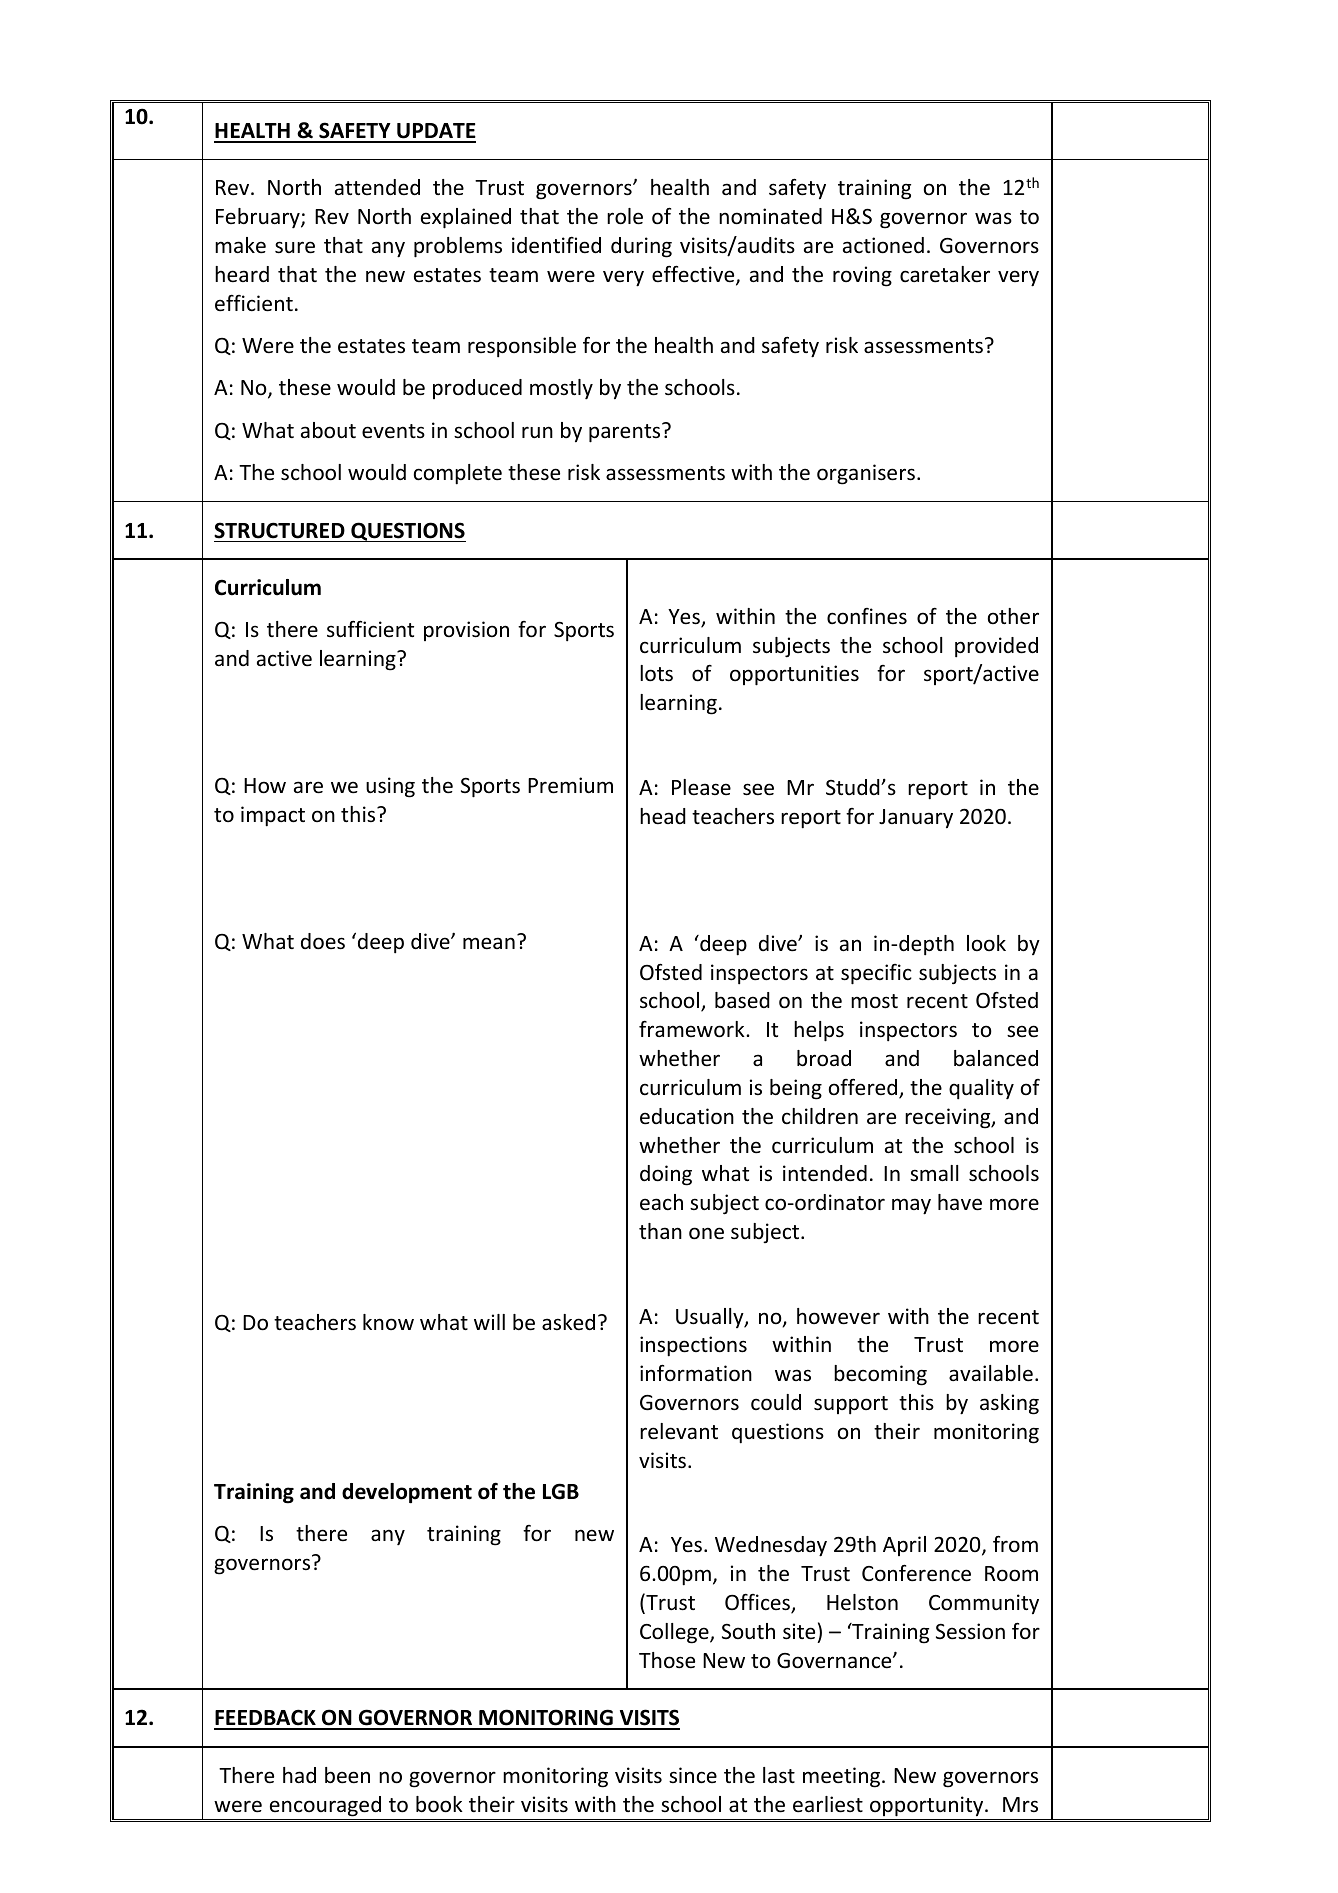  I want to click on may, so click(911, 1206).
